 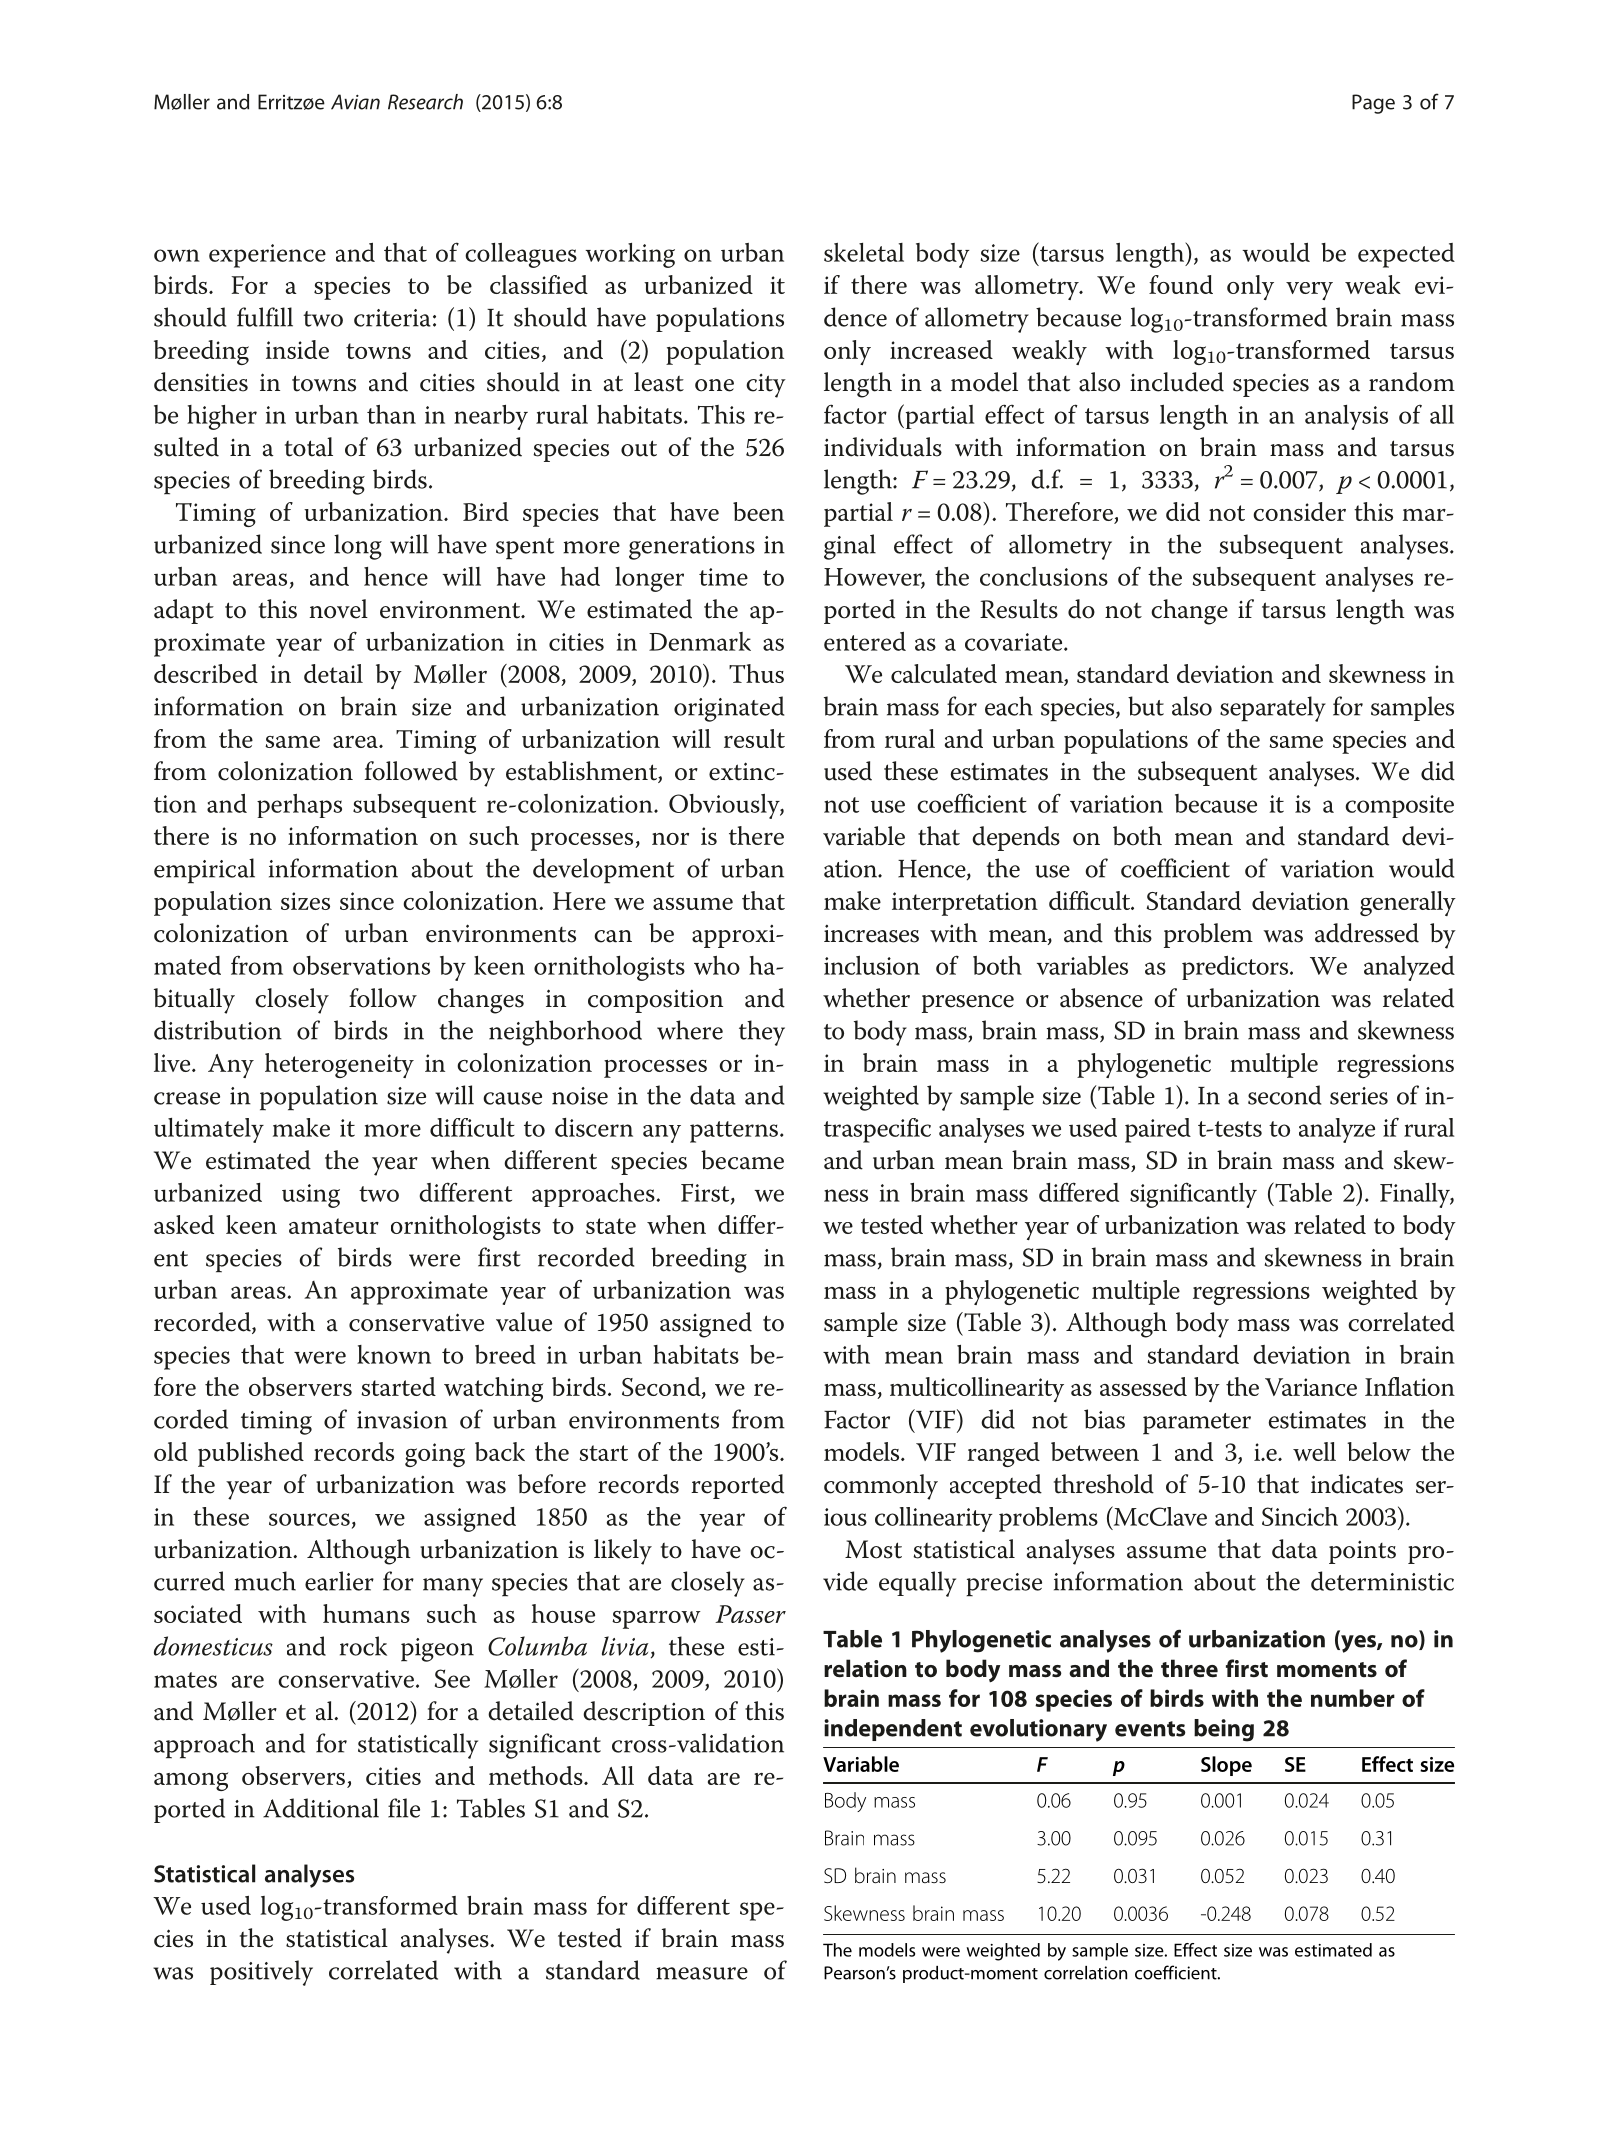 What do you see at coordinates (1373, 104) in the document?
I see `Page` at bounding box center [1373, 104].
